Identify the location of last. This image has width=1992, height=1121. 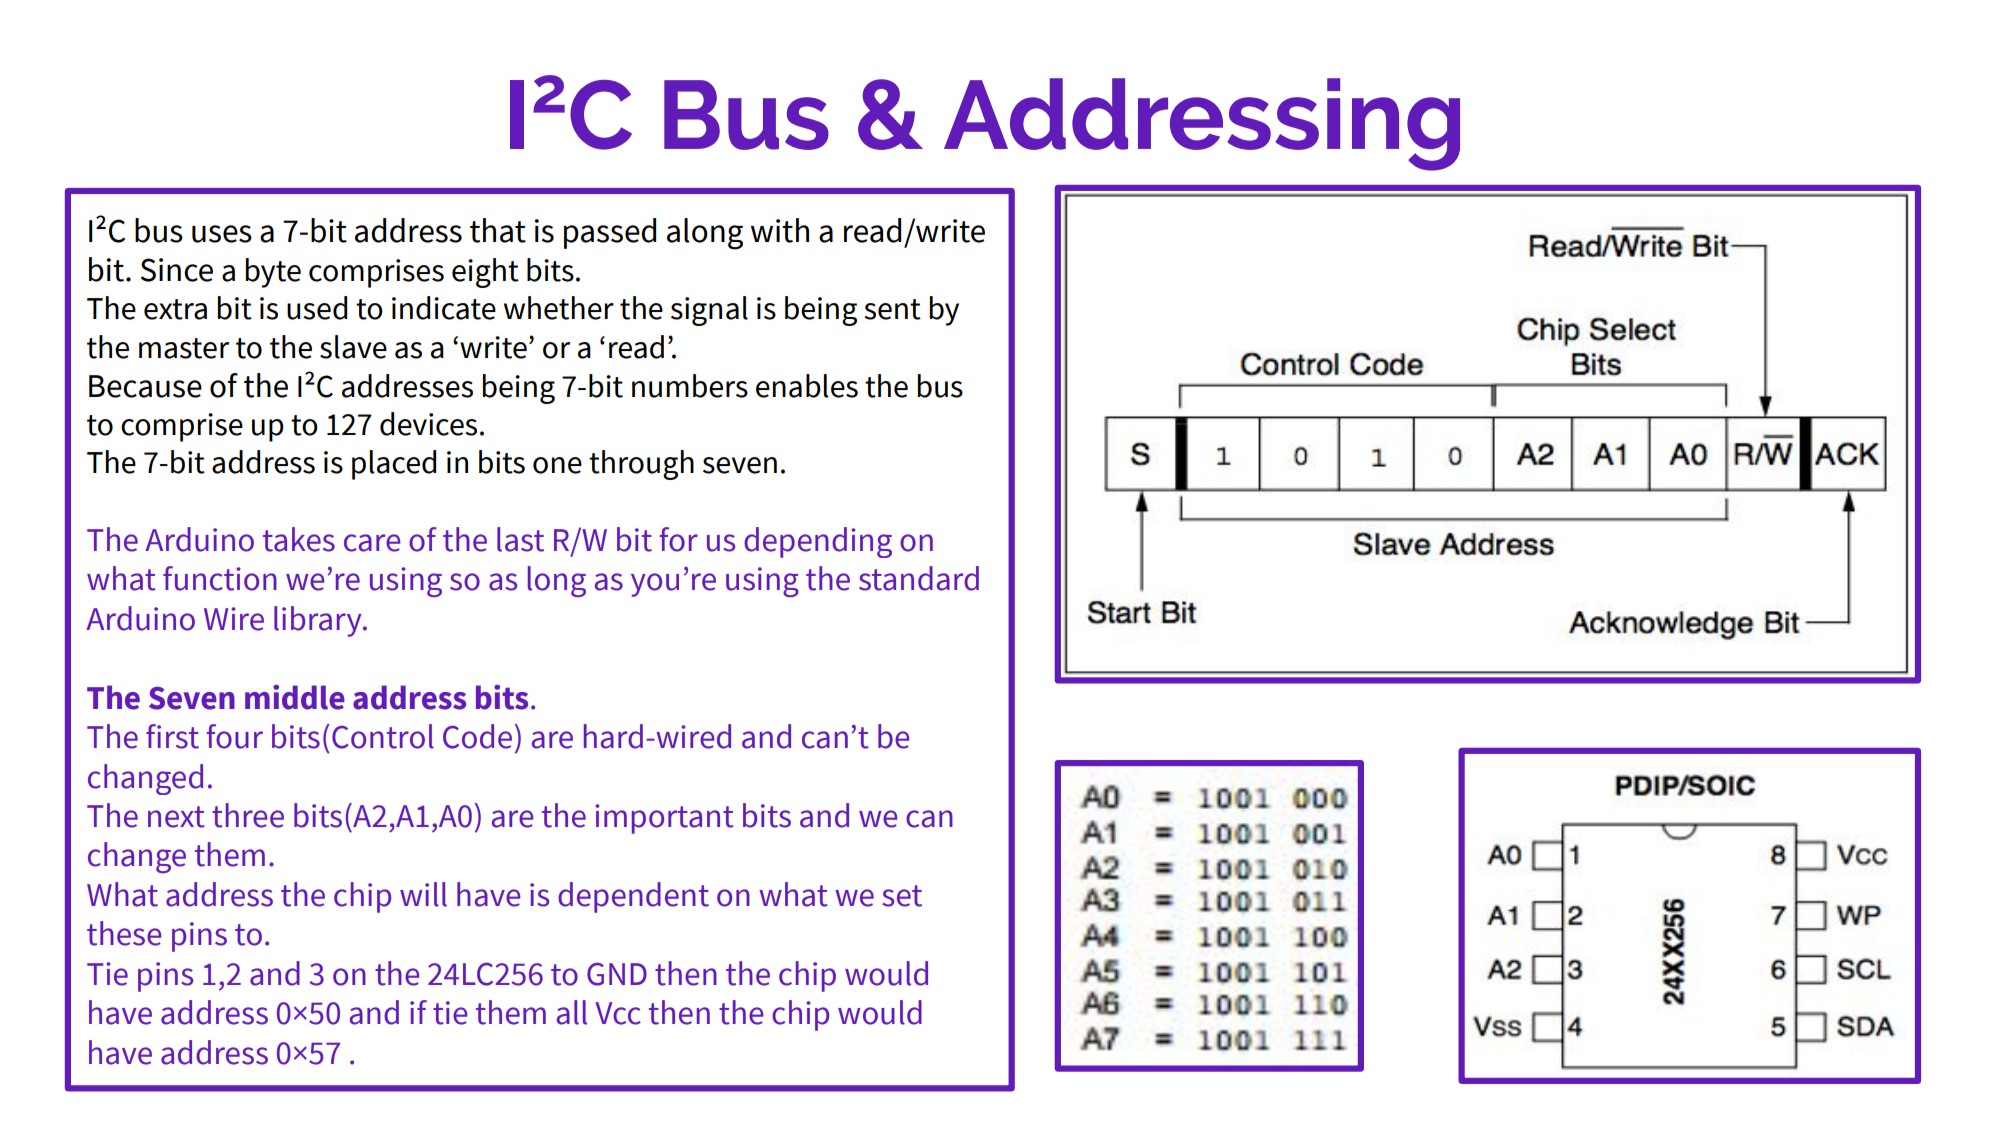
(520, 539).
